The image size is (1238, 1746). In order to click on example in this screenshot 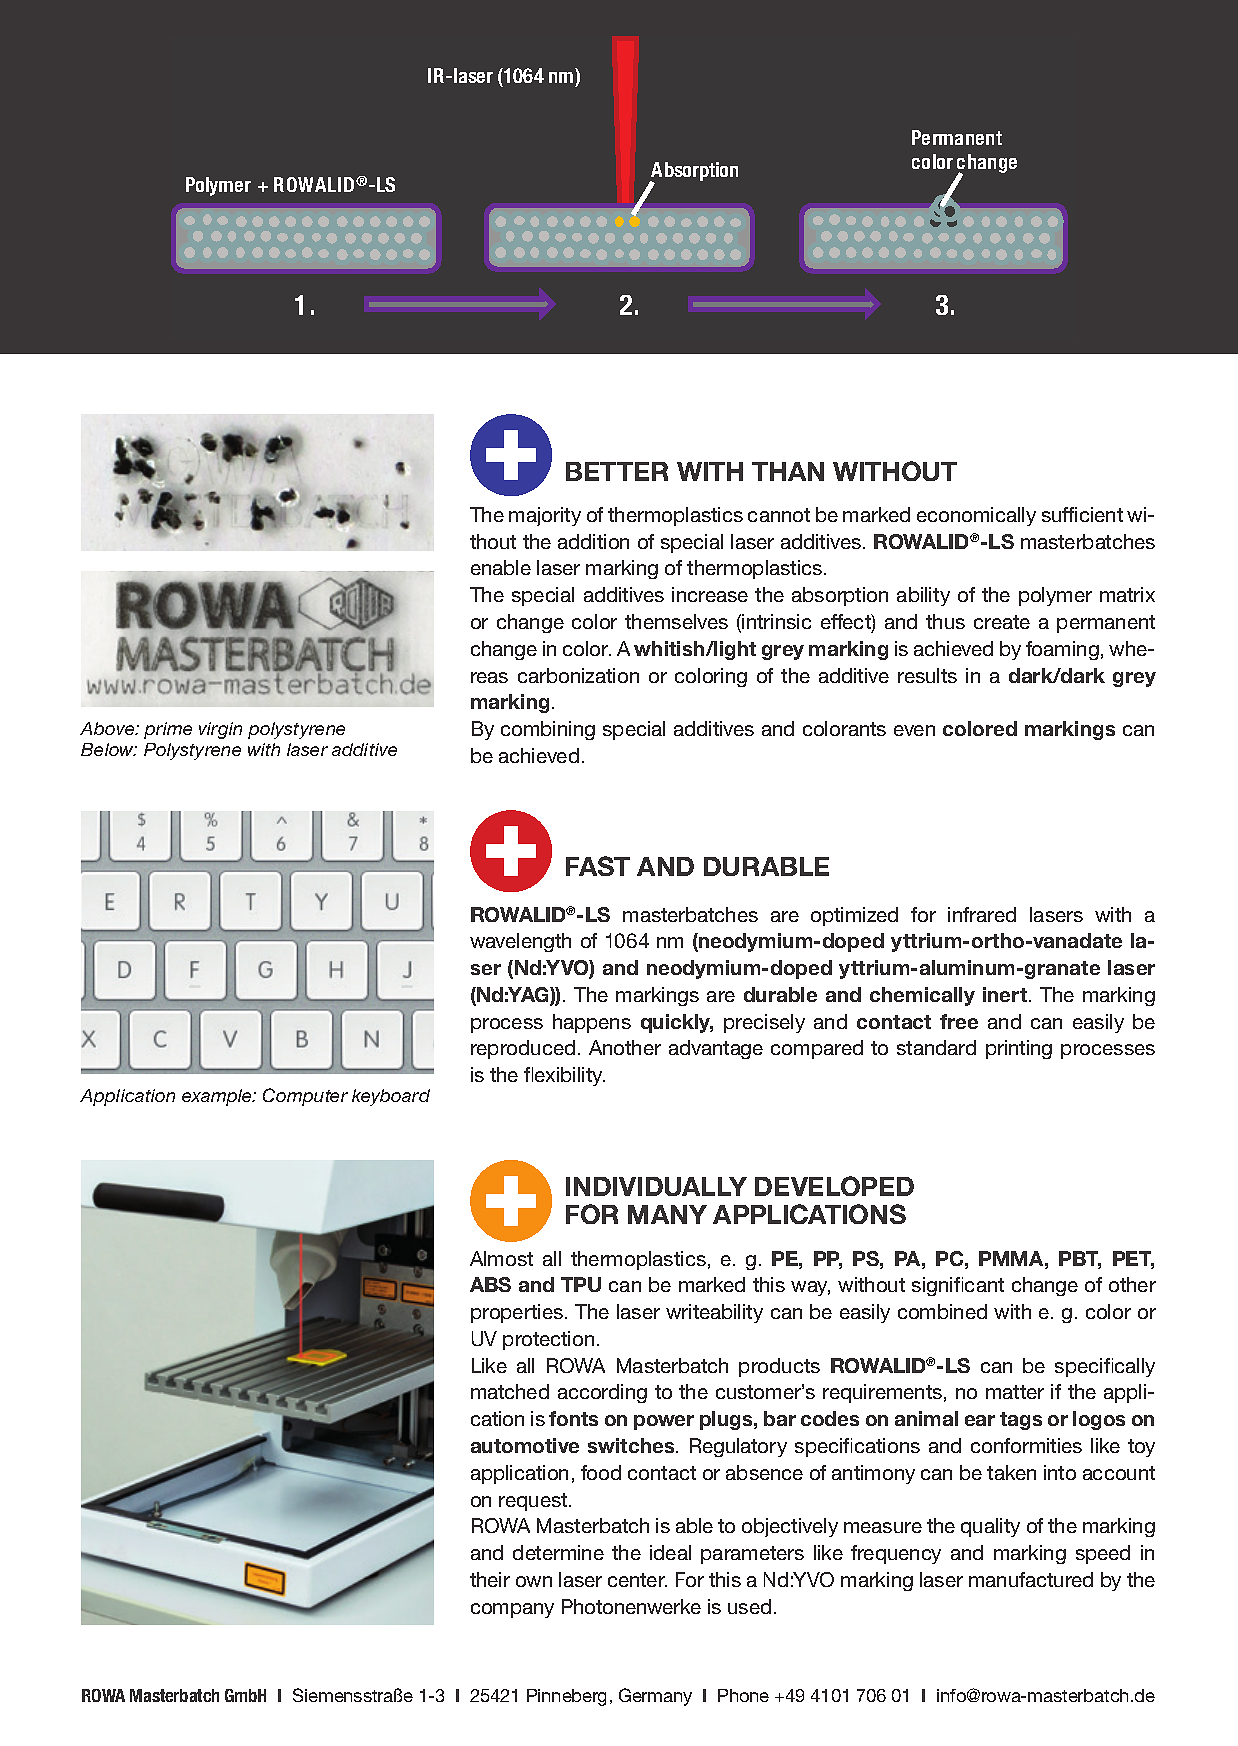, I will do `click(218, 1097)`.
